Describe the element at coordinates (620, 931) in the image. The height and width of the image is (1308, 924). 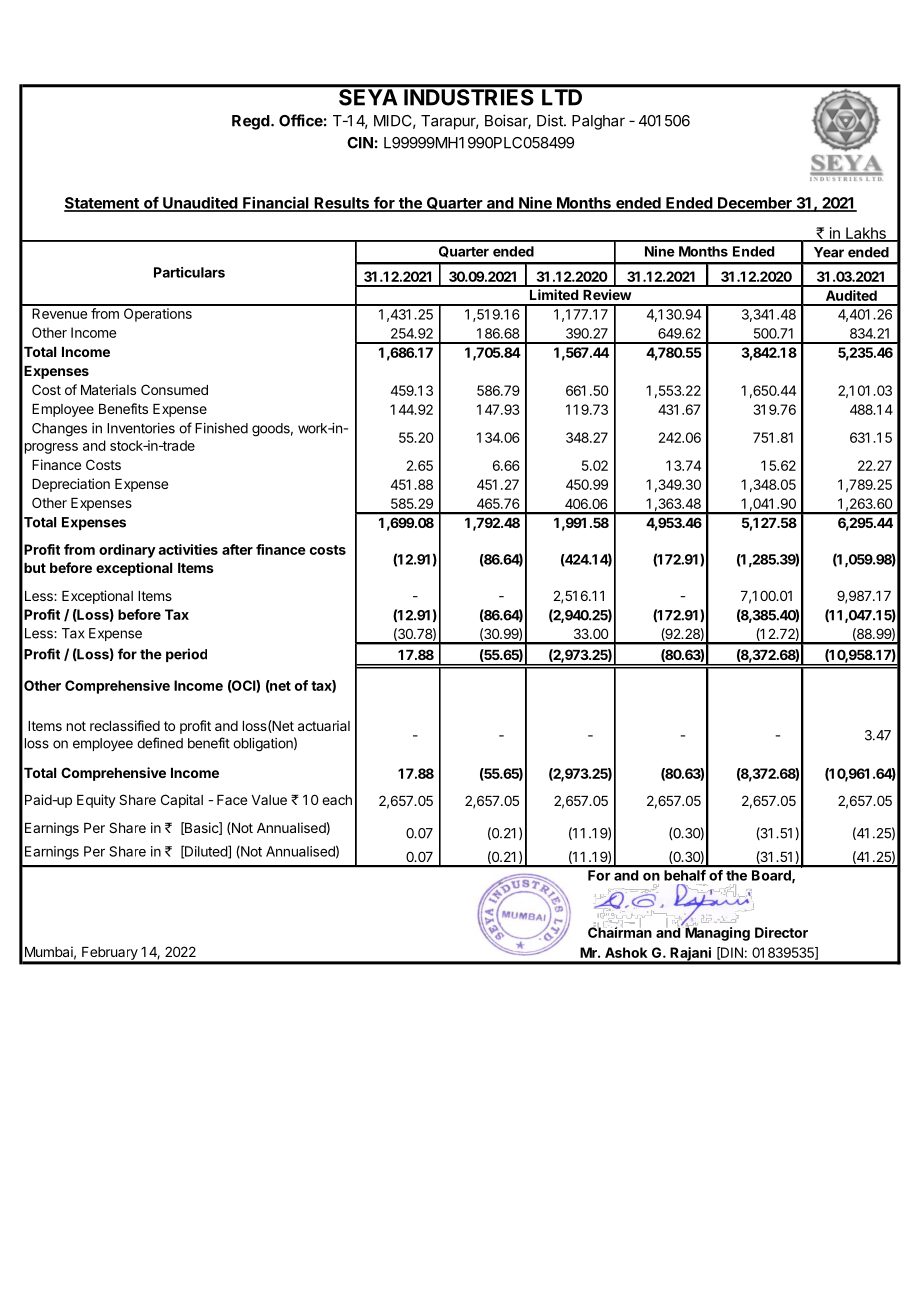
I see `Chairman` at that location.
